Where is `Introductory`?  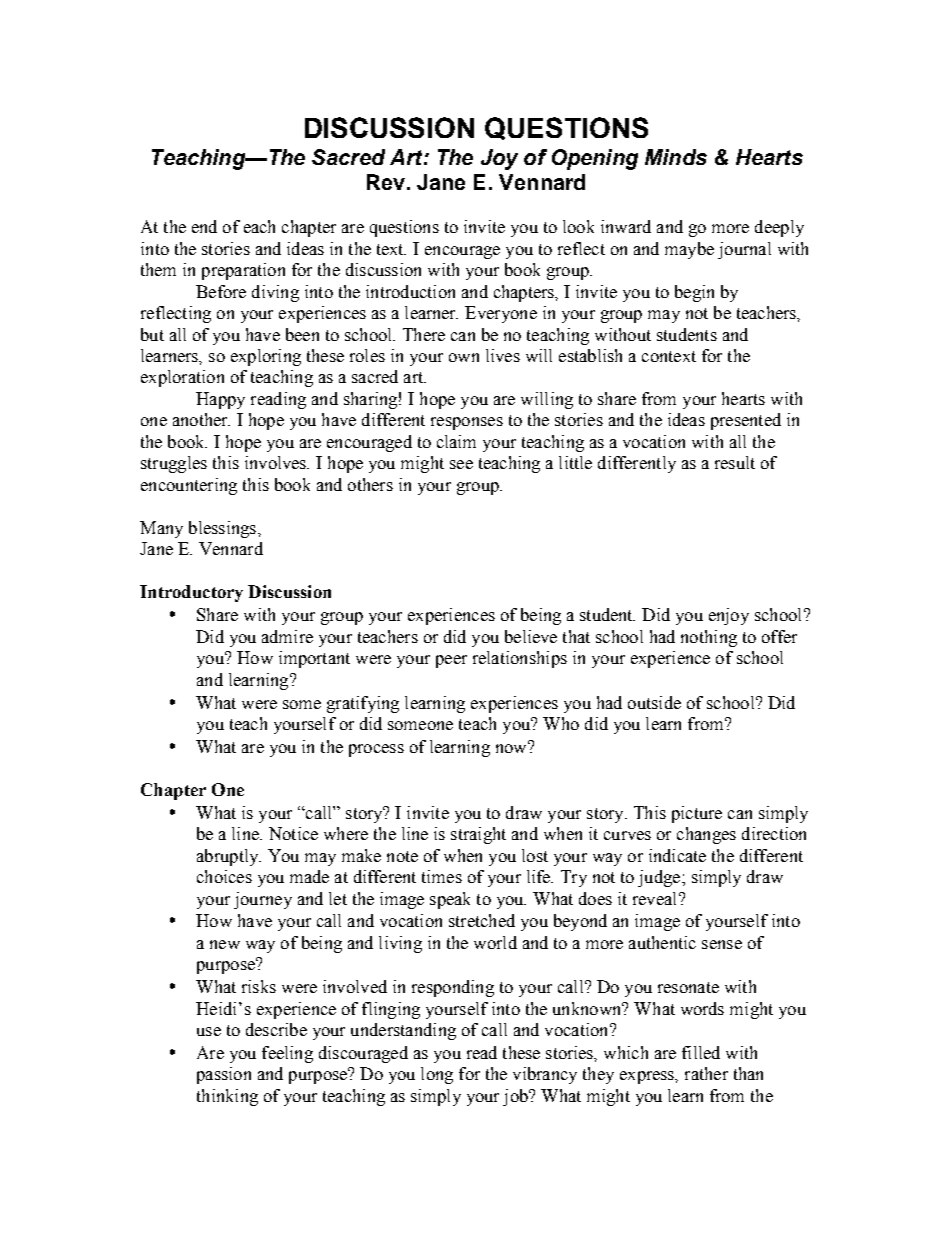
Introductory is located at coordinates (191, 593).
